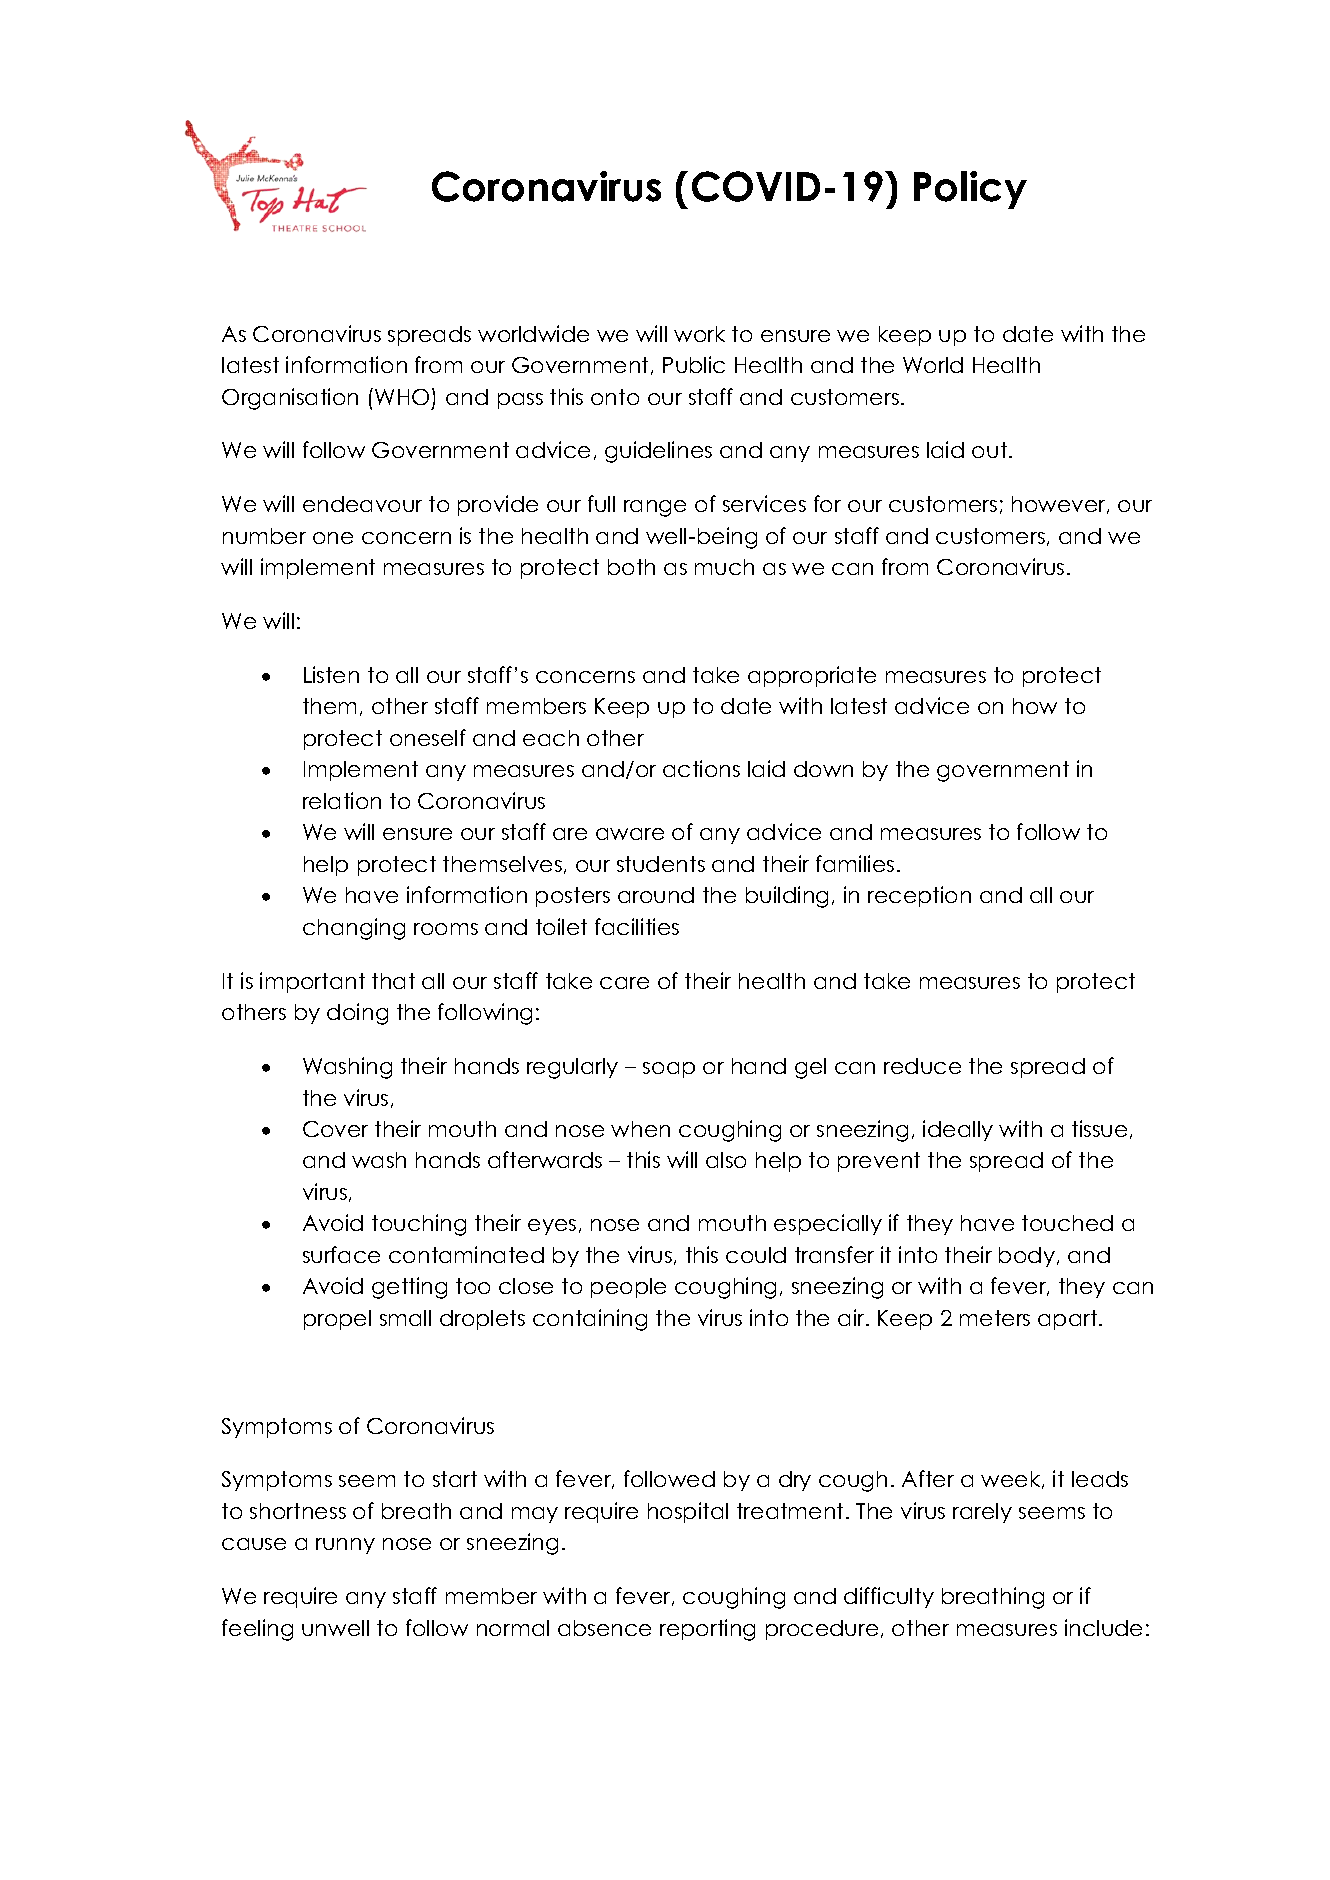  Describe the element at coordinates (354, 929) in the screenshot. I see `changing` at that location.
